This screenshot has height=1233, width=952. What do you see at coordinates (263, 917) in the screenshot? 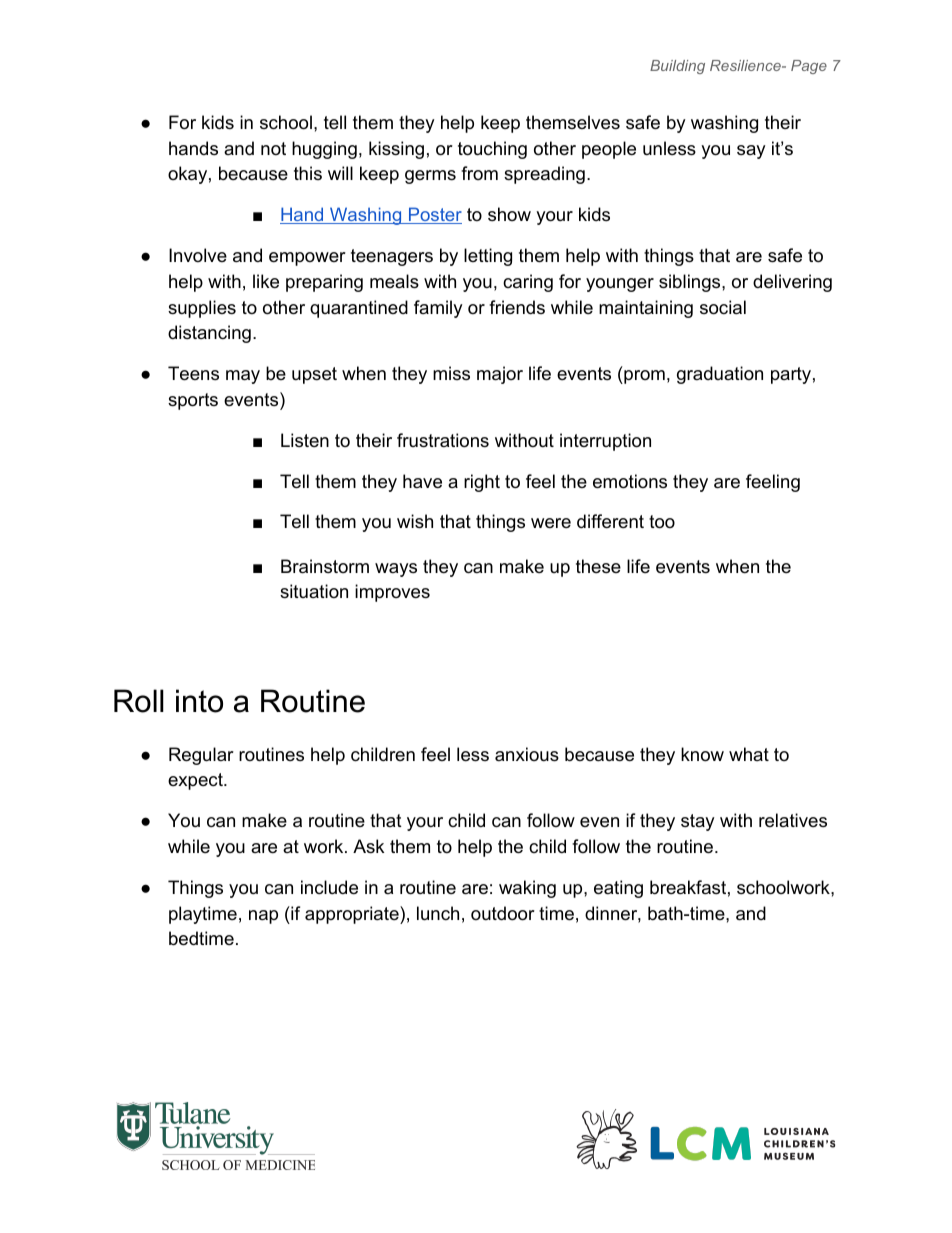
I see `nap` at bounding box center [263, 917].
